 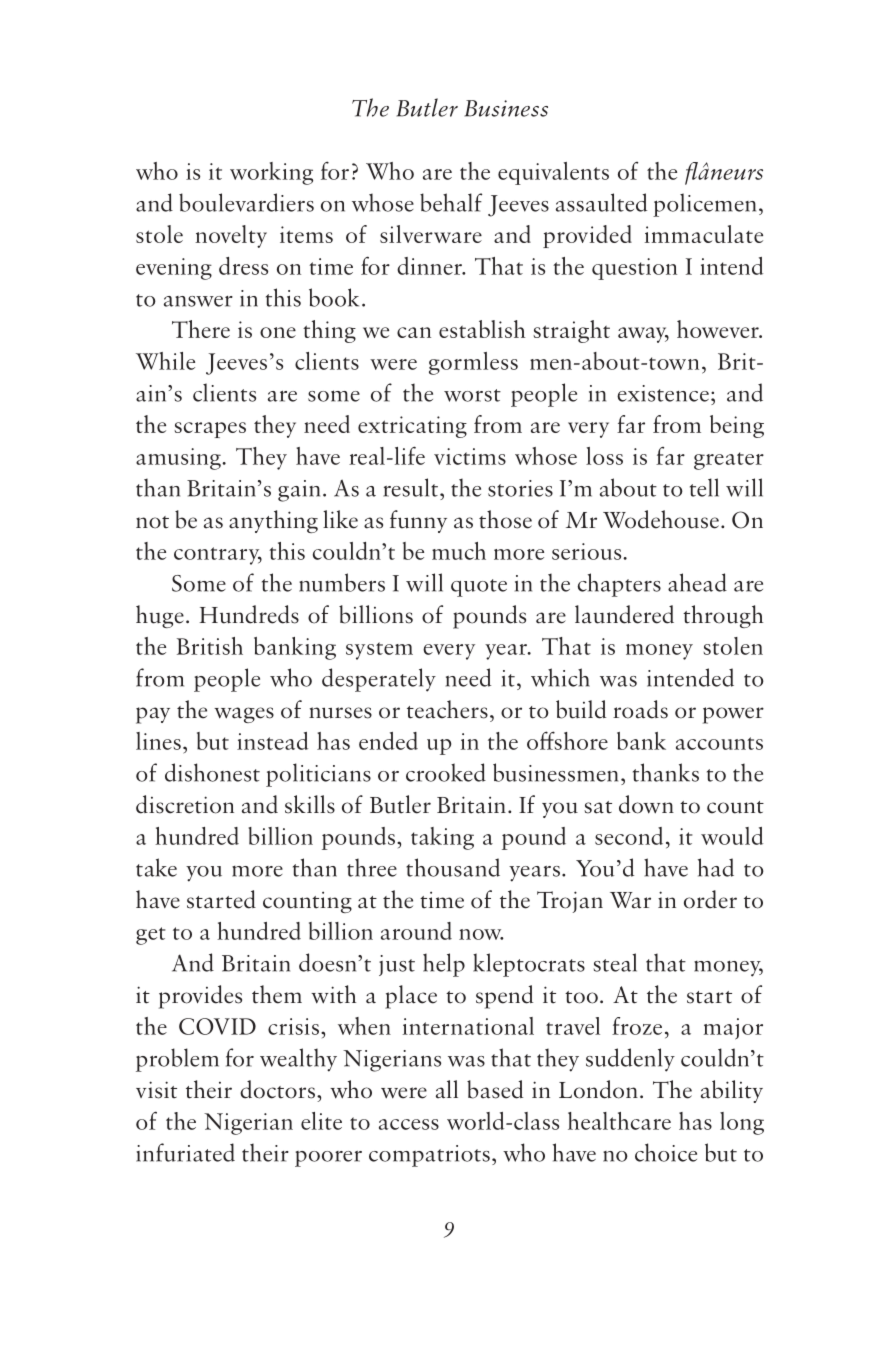 I want to click on Wodehouse, so click(x=661, y=519).
